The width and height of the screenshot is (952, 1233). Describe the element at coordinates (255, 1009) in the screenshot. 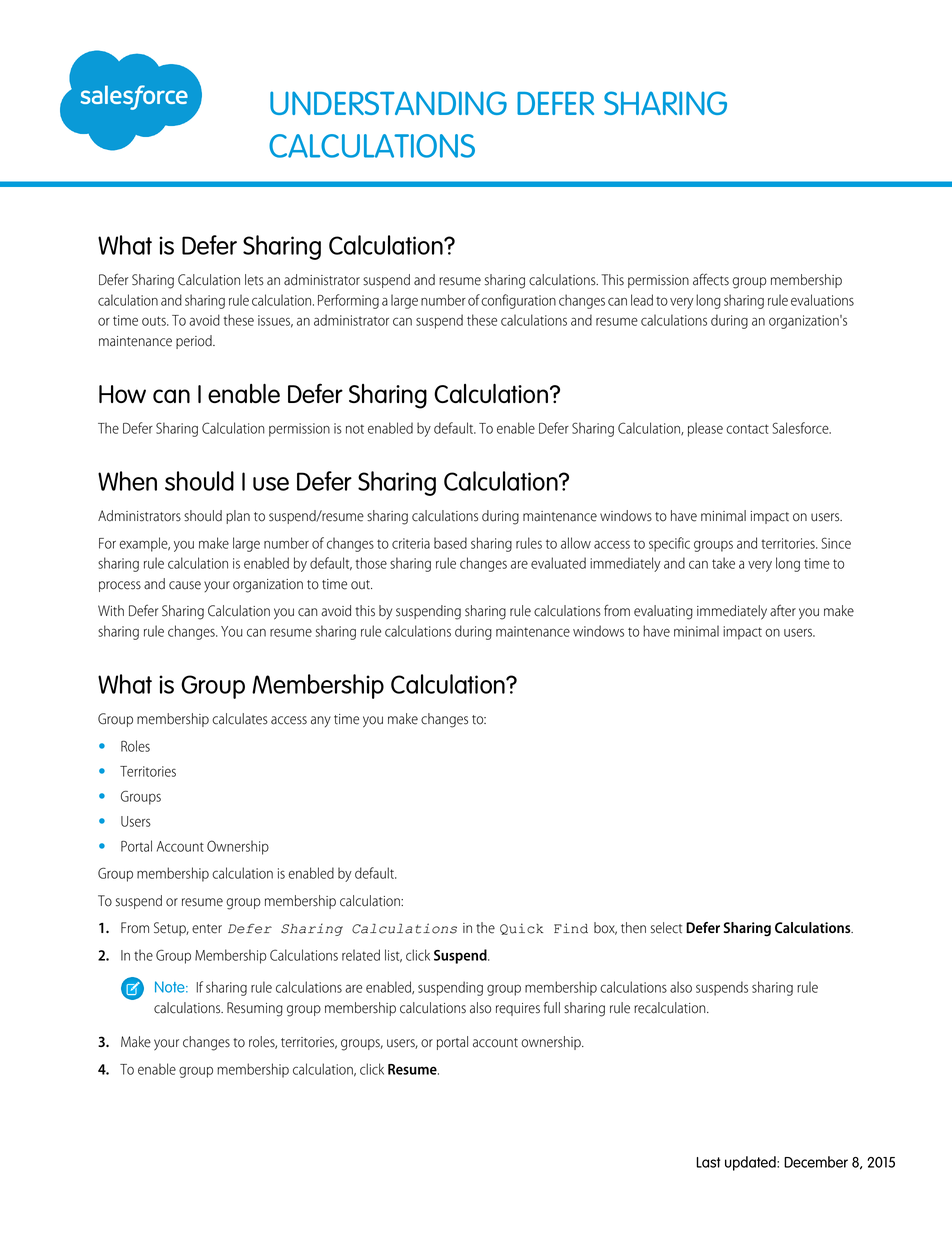

I see `Resuming` at that location.
